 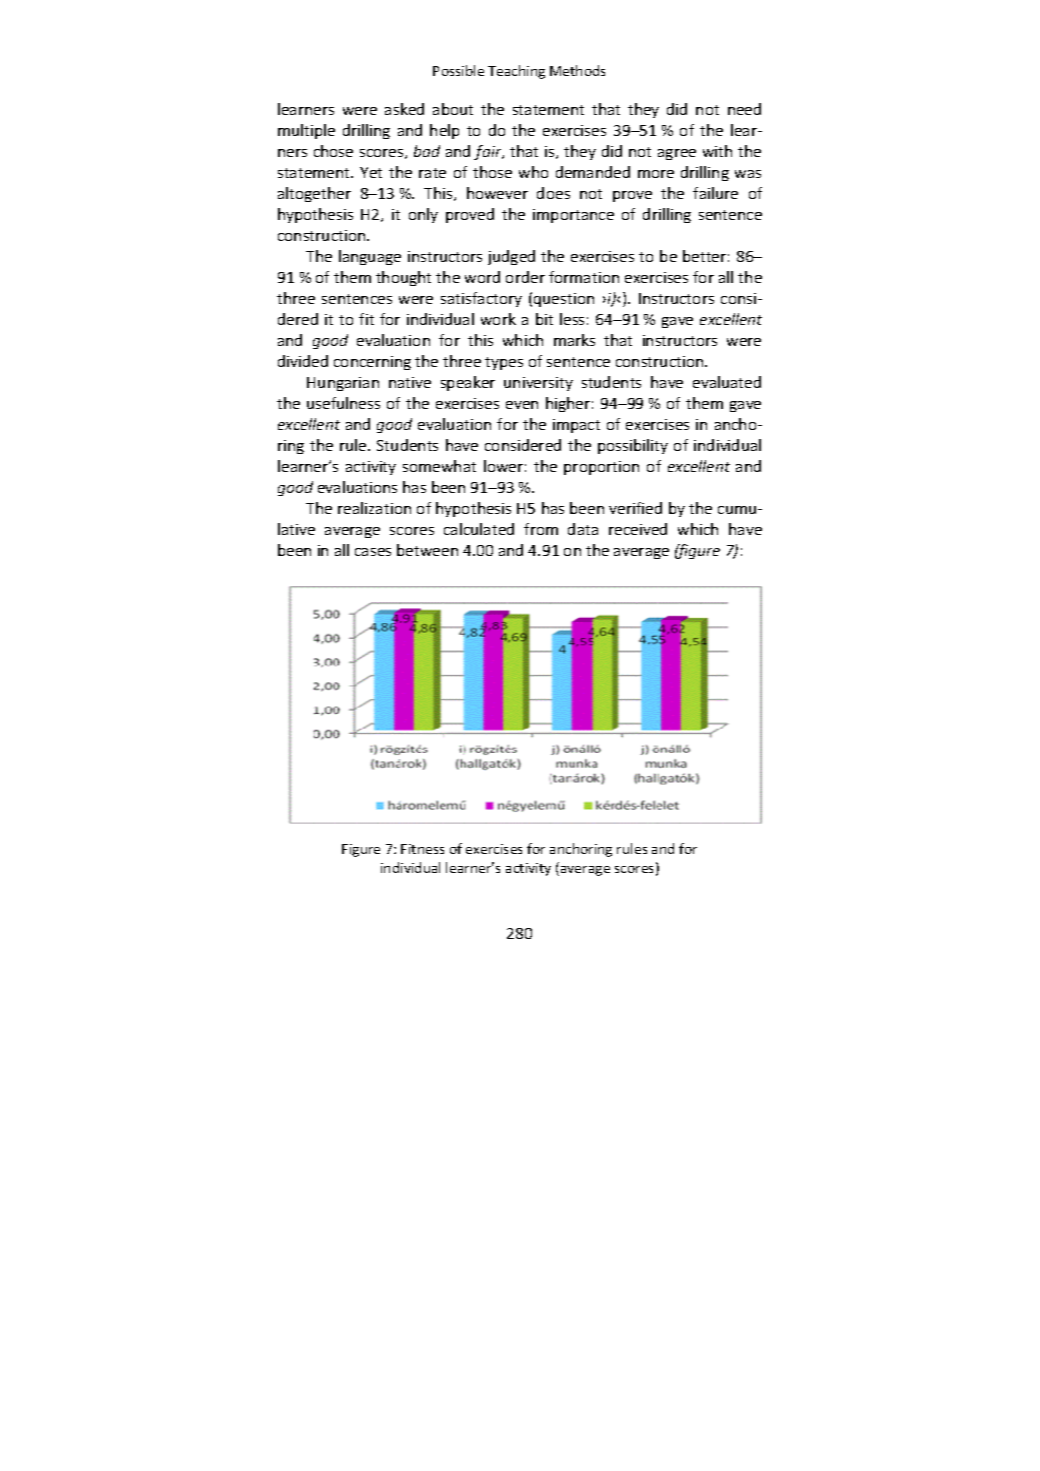 What do you see at coordinates (370, 257) in the screenshot?
I see `language` at bounding box center [370, 257].
